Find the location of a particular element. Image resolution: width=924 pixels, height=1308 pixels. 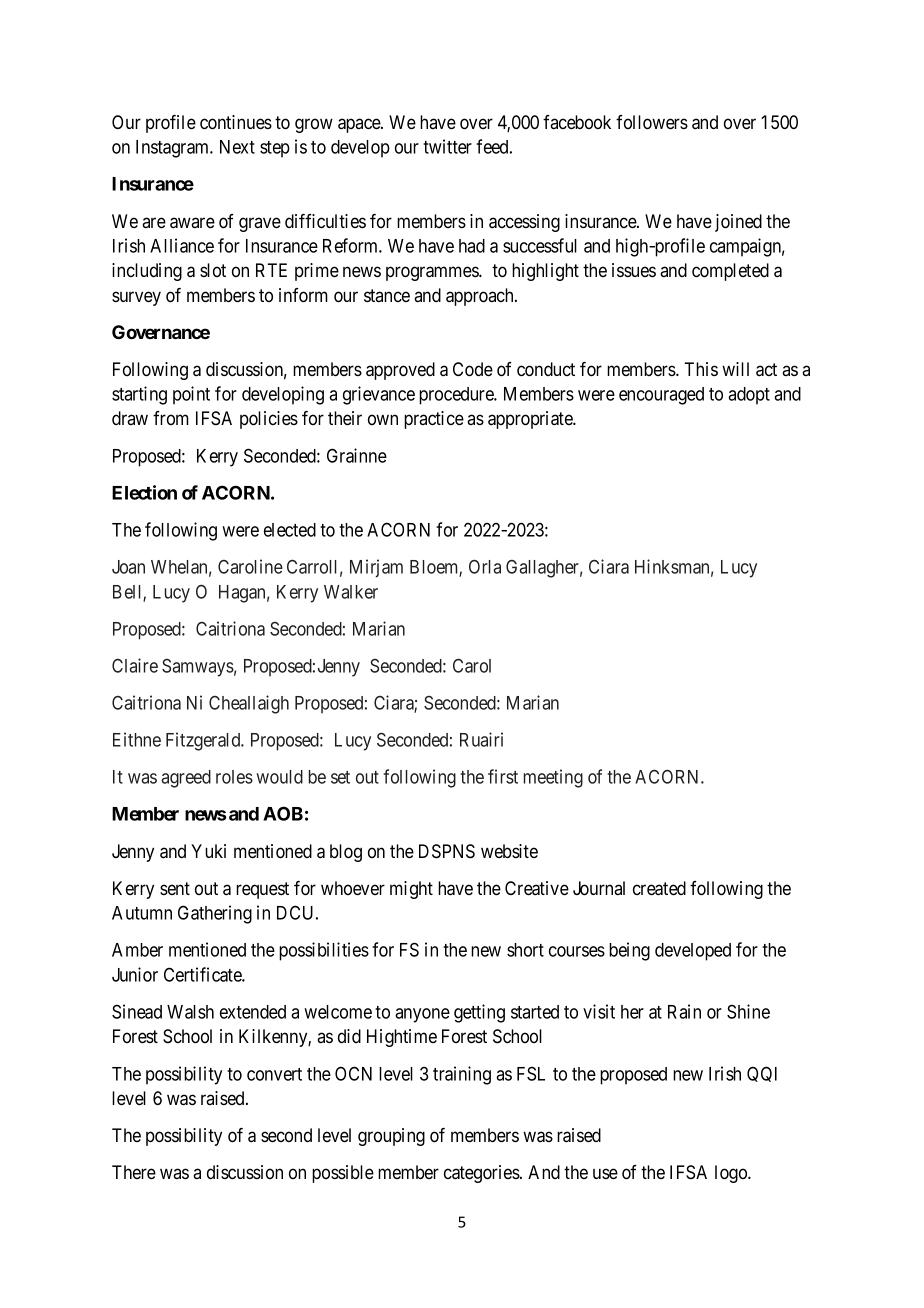

agreed is located at coordinates (186, 779).
